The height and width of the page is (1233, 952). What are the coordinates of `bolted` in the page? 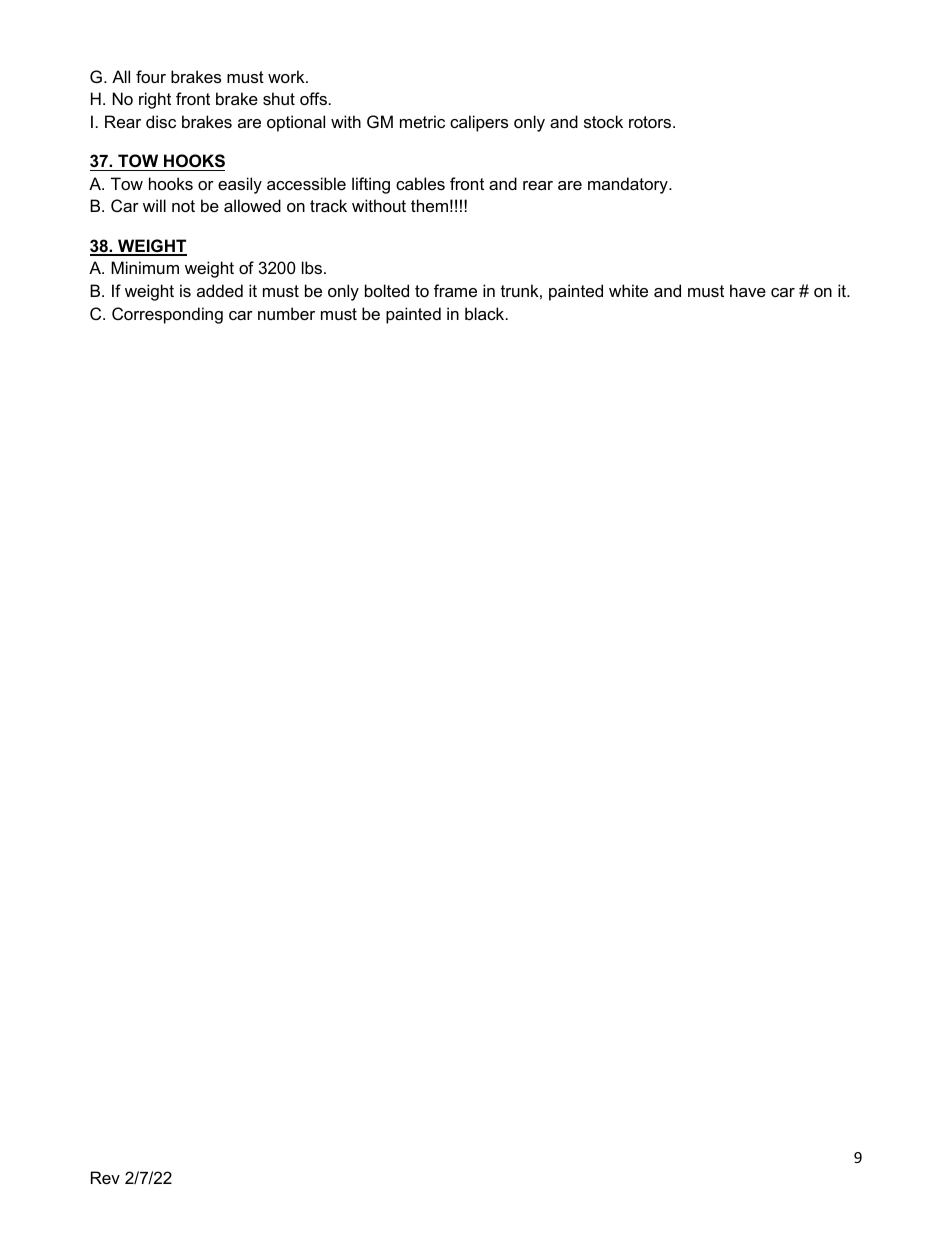 It's located at (387, 290).
